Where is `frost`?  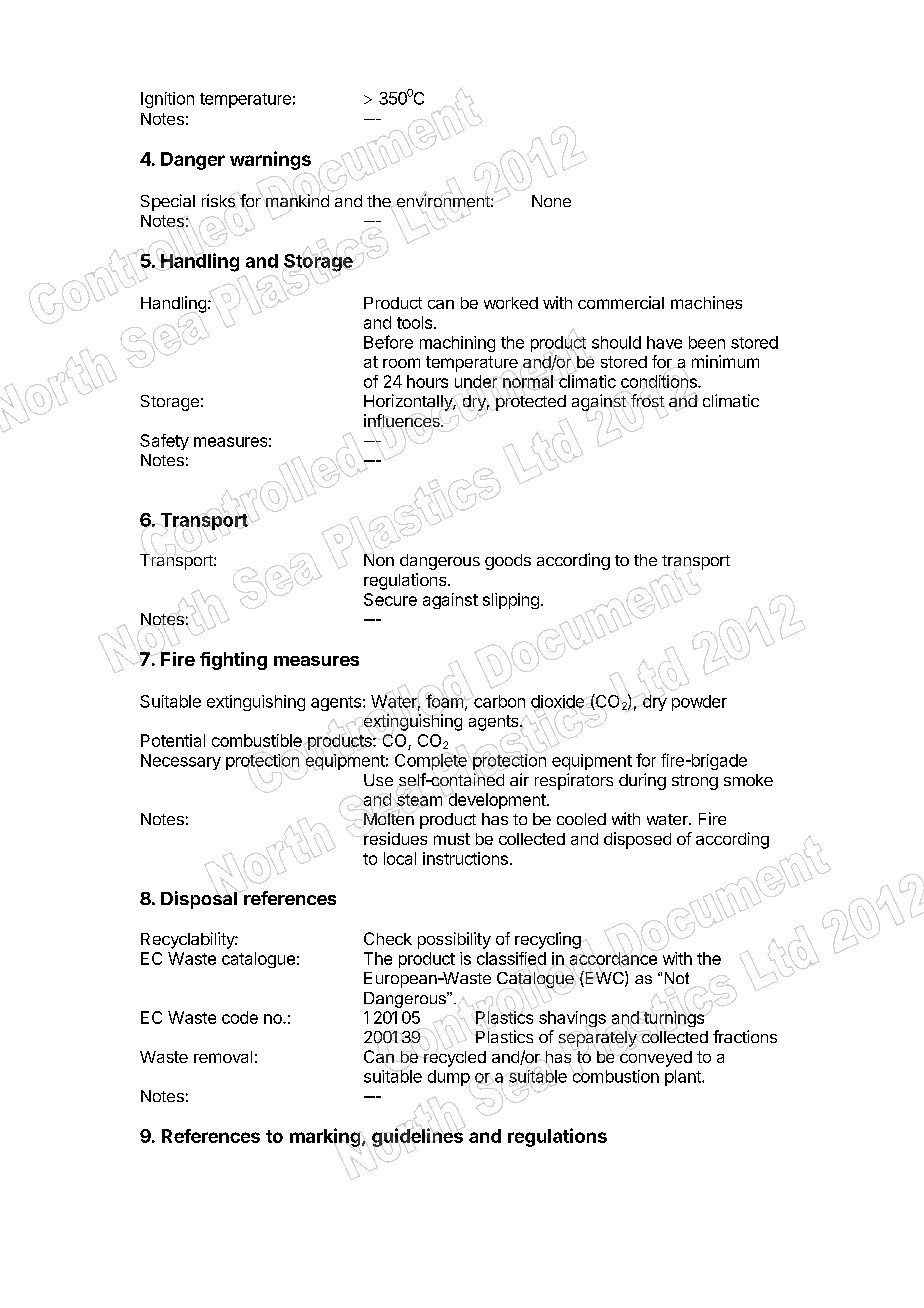 frost is located at coordinates (647, 400).
